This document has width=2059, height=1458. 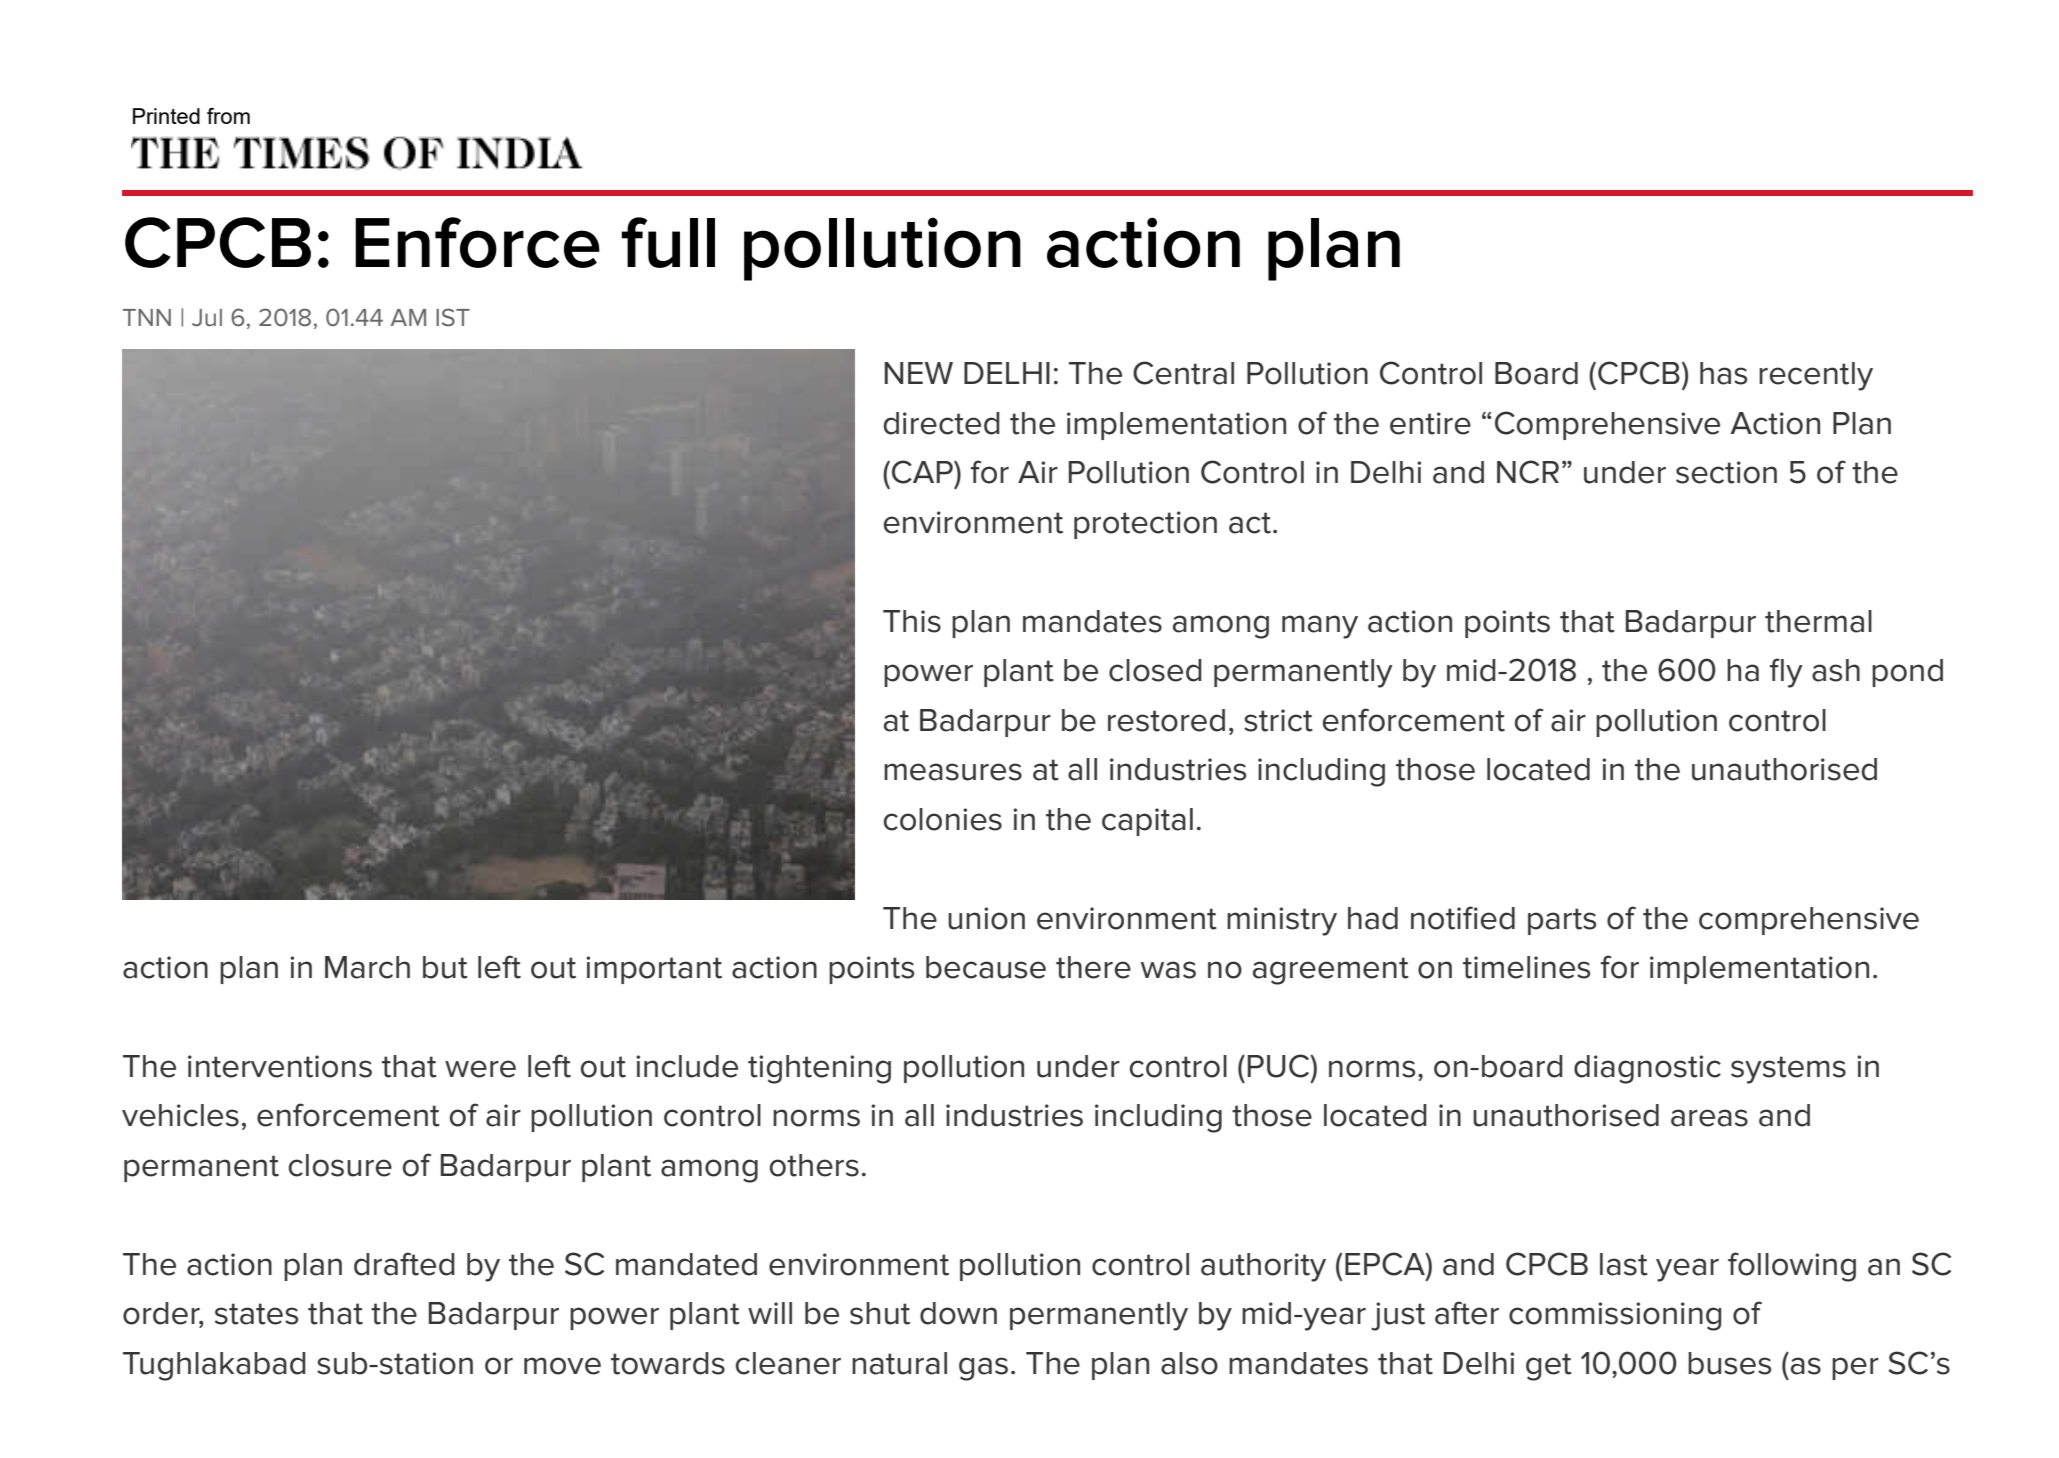 I want to click on Jul, so click(x=207, y=318).
